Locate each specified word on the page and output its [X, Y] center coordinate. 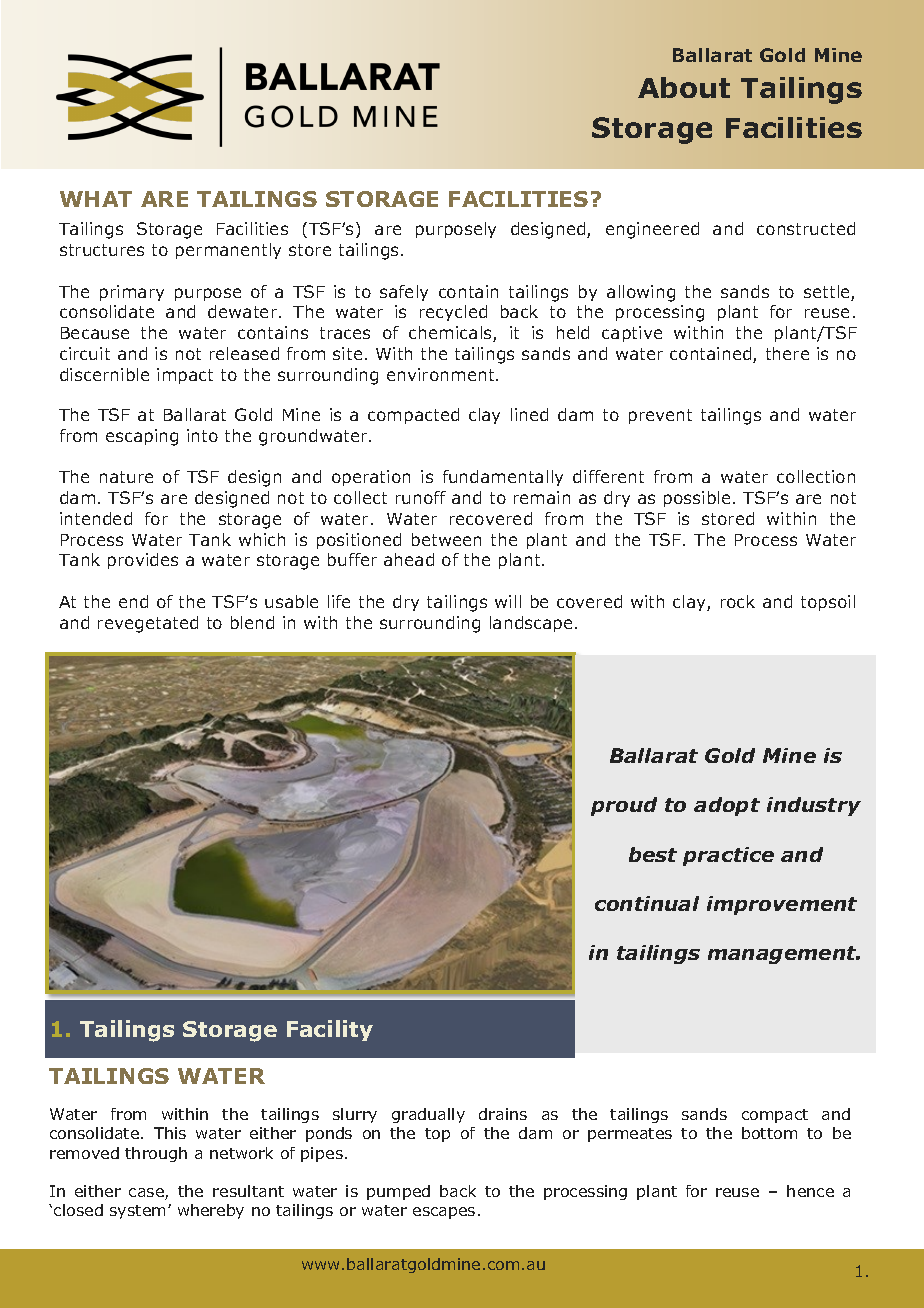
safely [404, 293]
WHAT [96, 199]
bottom [769, 1133]
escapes [444, 1213]
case [147, 1194]
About [684, 87]
